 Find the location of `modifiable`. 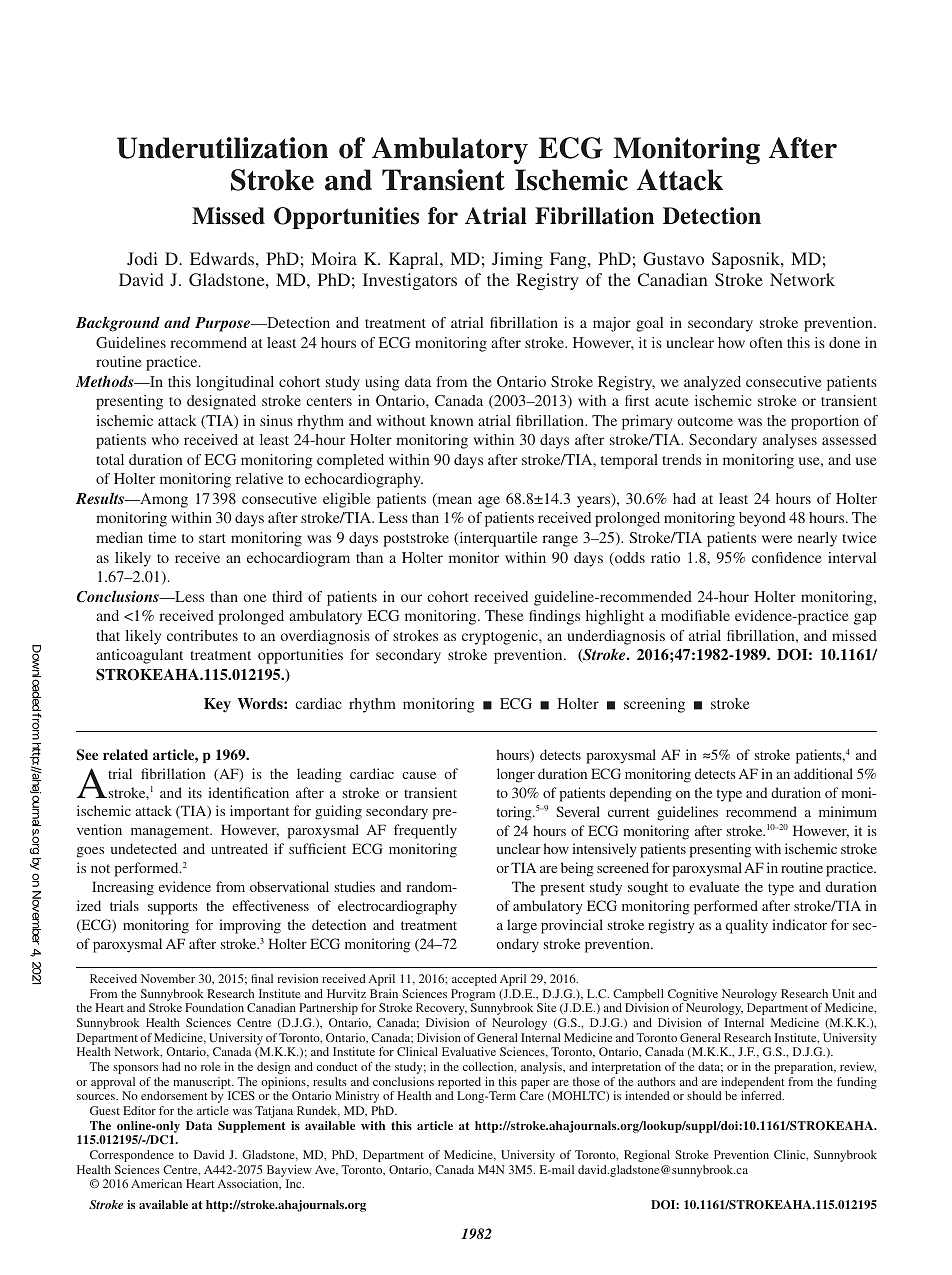

modifiable is located at coordinates (695, 615).
